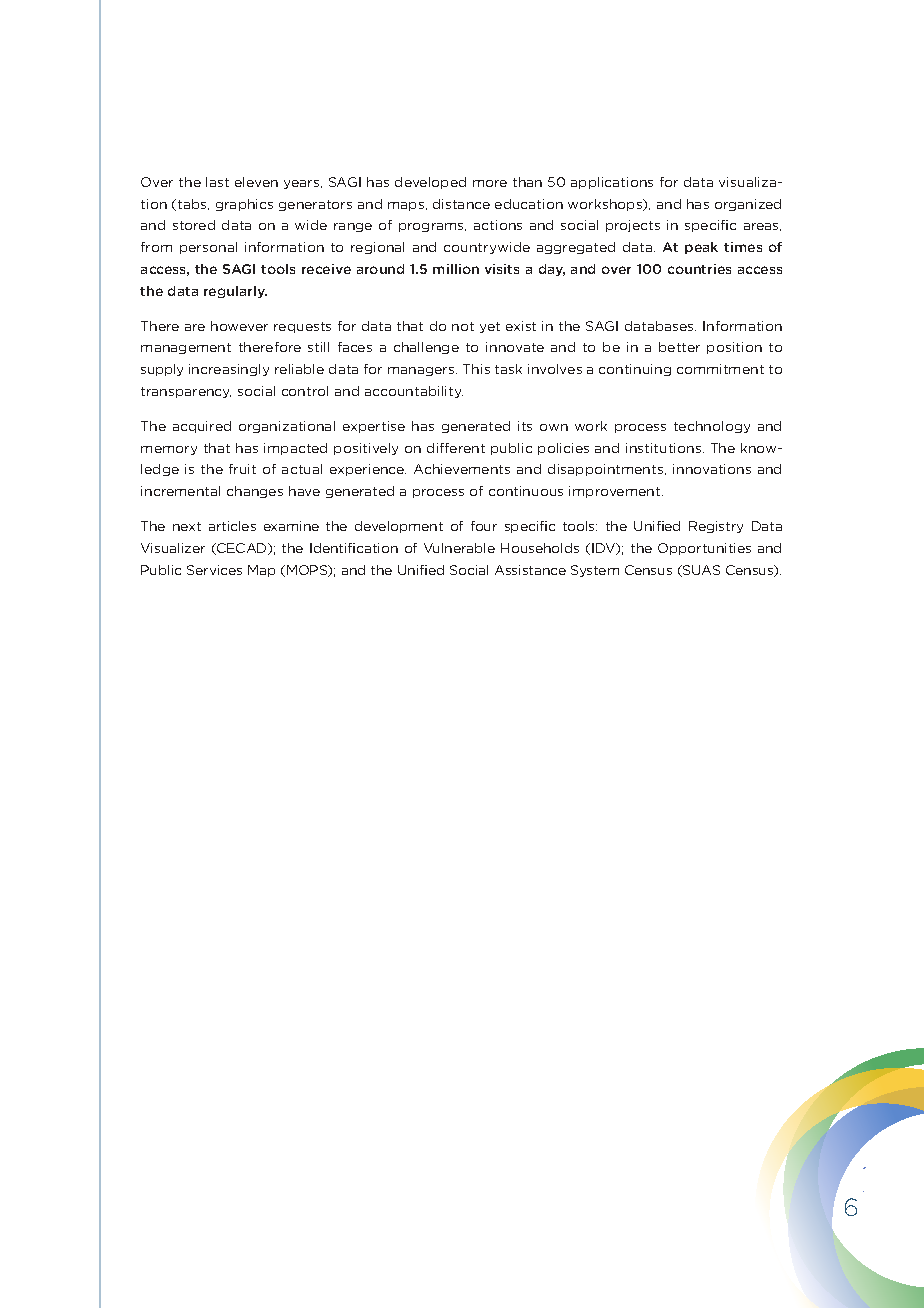 Image resolution: width=924 pixels, height=1308 pixels. Describe the element at coordinates (235, 292) in the document. I see `regularly` at that location.
